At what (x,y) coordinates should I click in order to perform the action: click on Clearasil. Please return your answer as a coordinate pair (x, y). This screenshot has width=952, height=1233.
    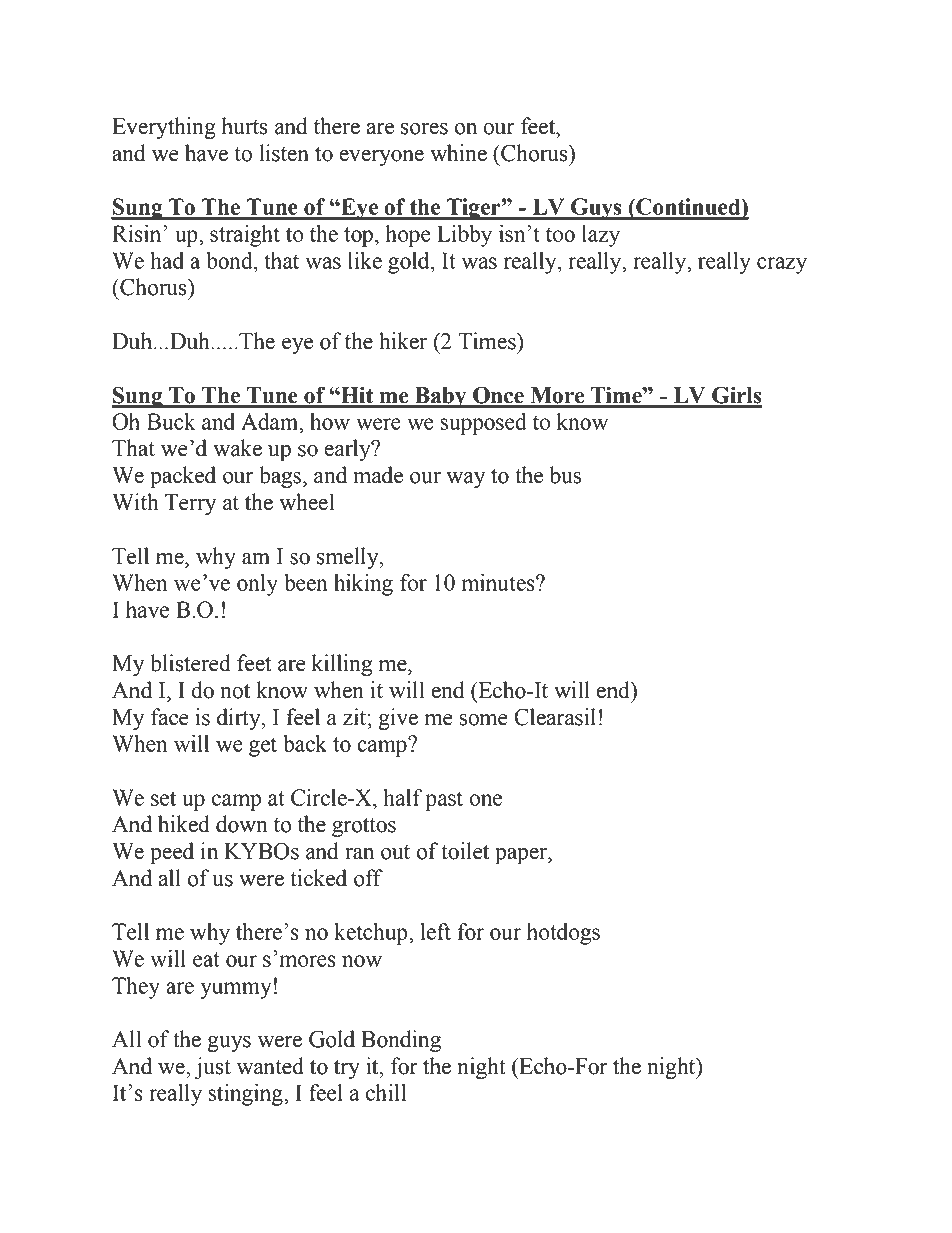
    Looking at the image, I should click on (555, 717).
